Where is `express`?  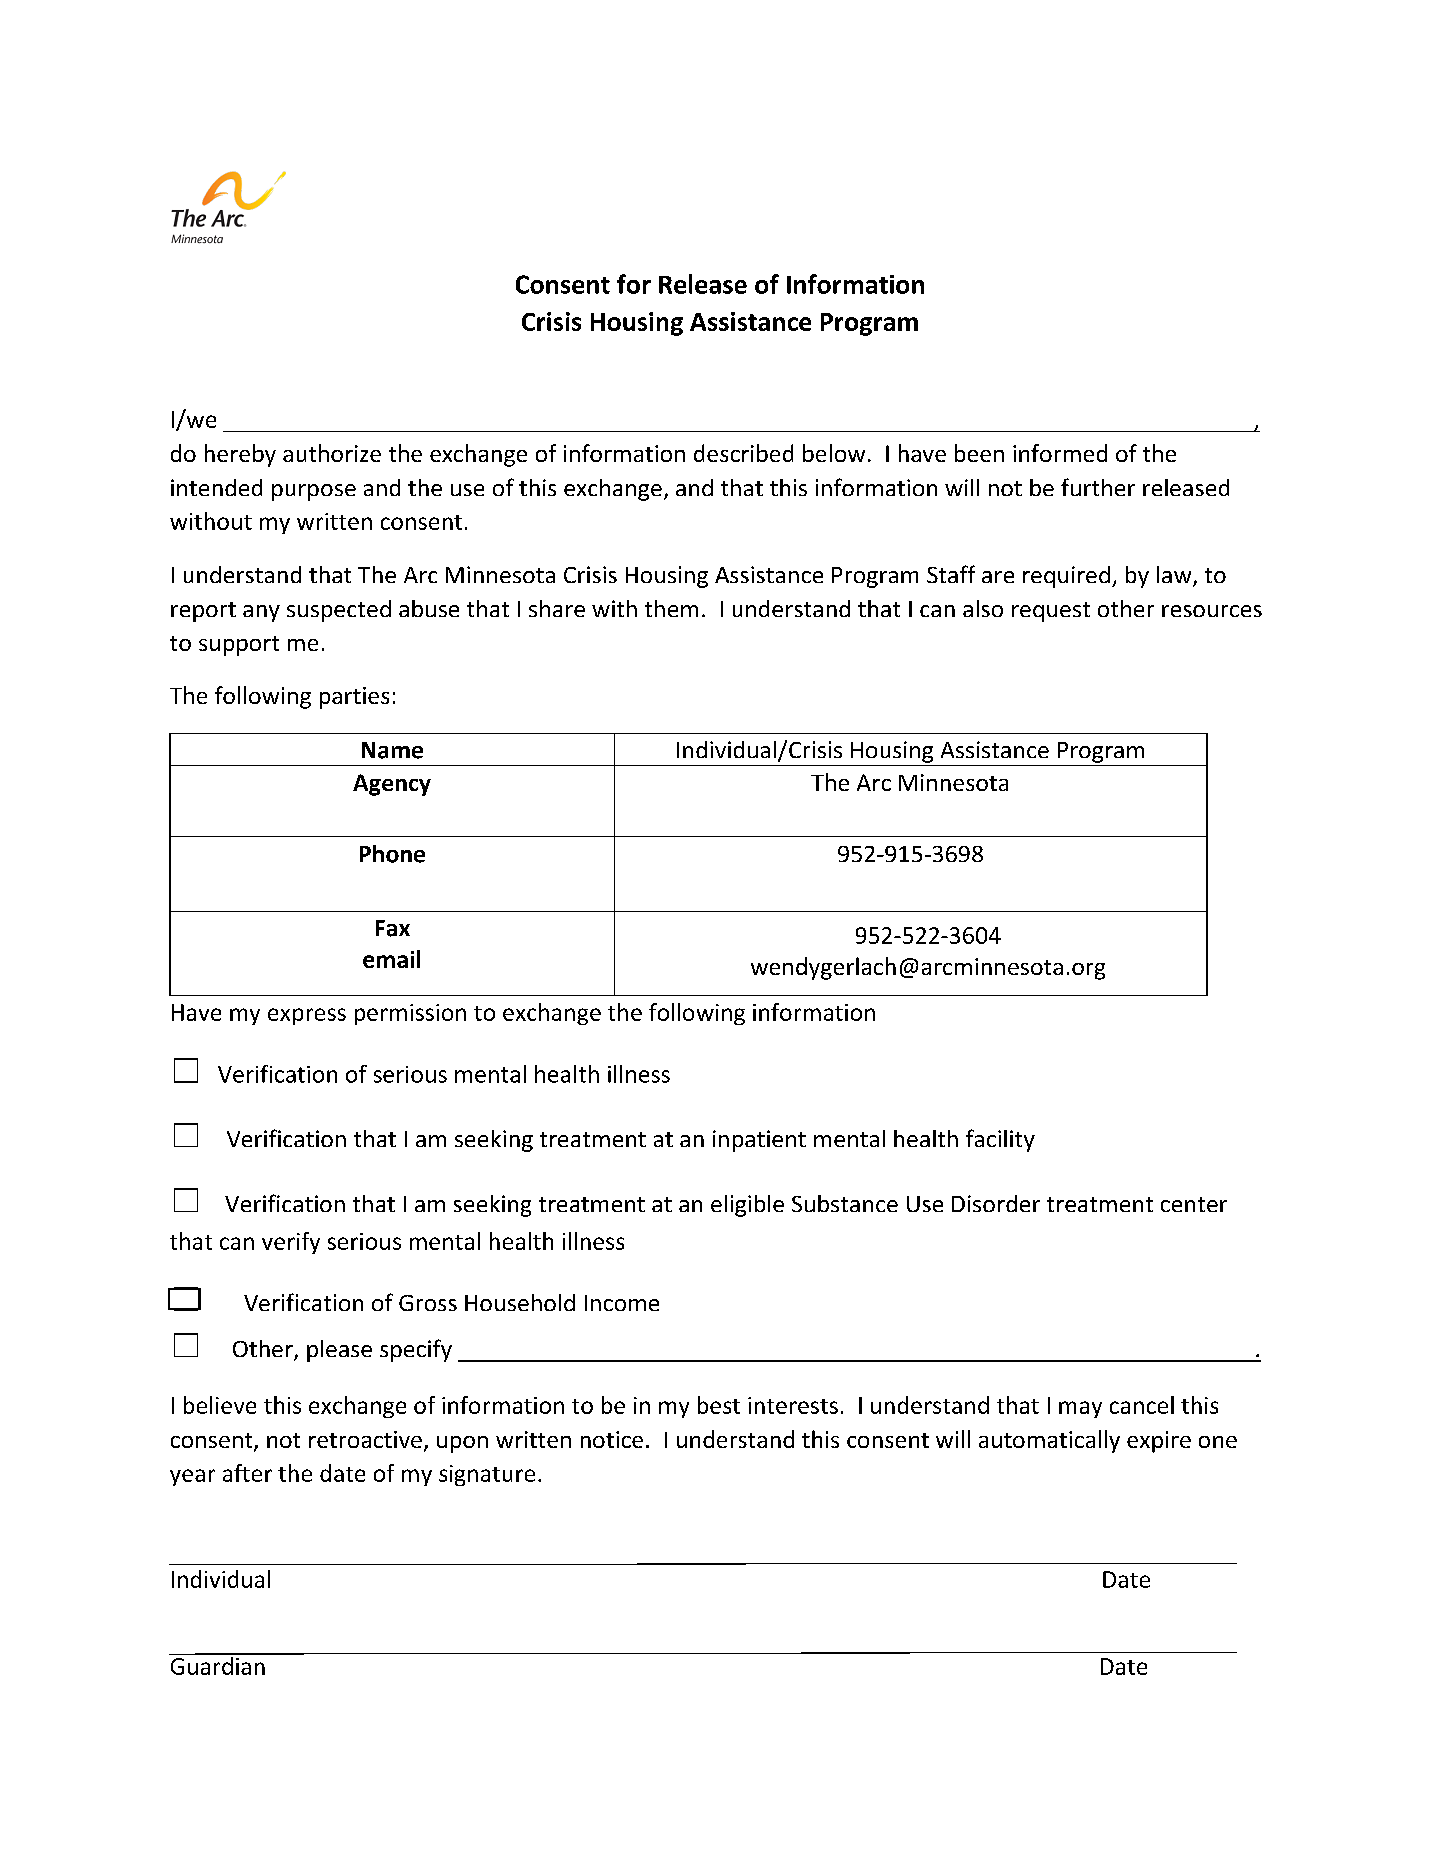 express is located at coordinates (307, 1016).
